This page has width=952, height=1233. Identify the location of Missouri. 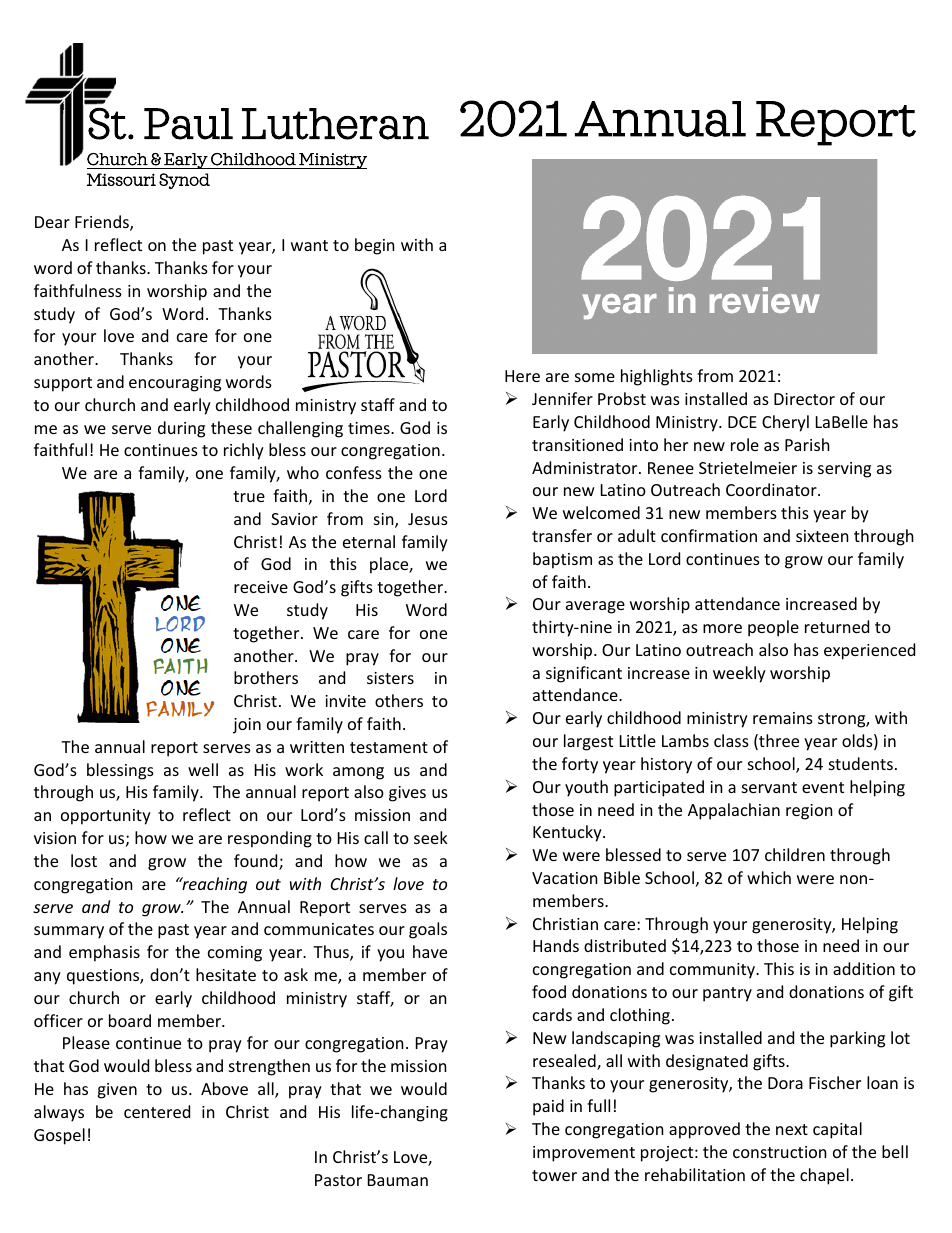
(121, 179).
